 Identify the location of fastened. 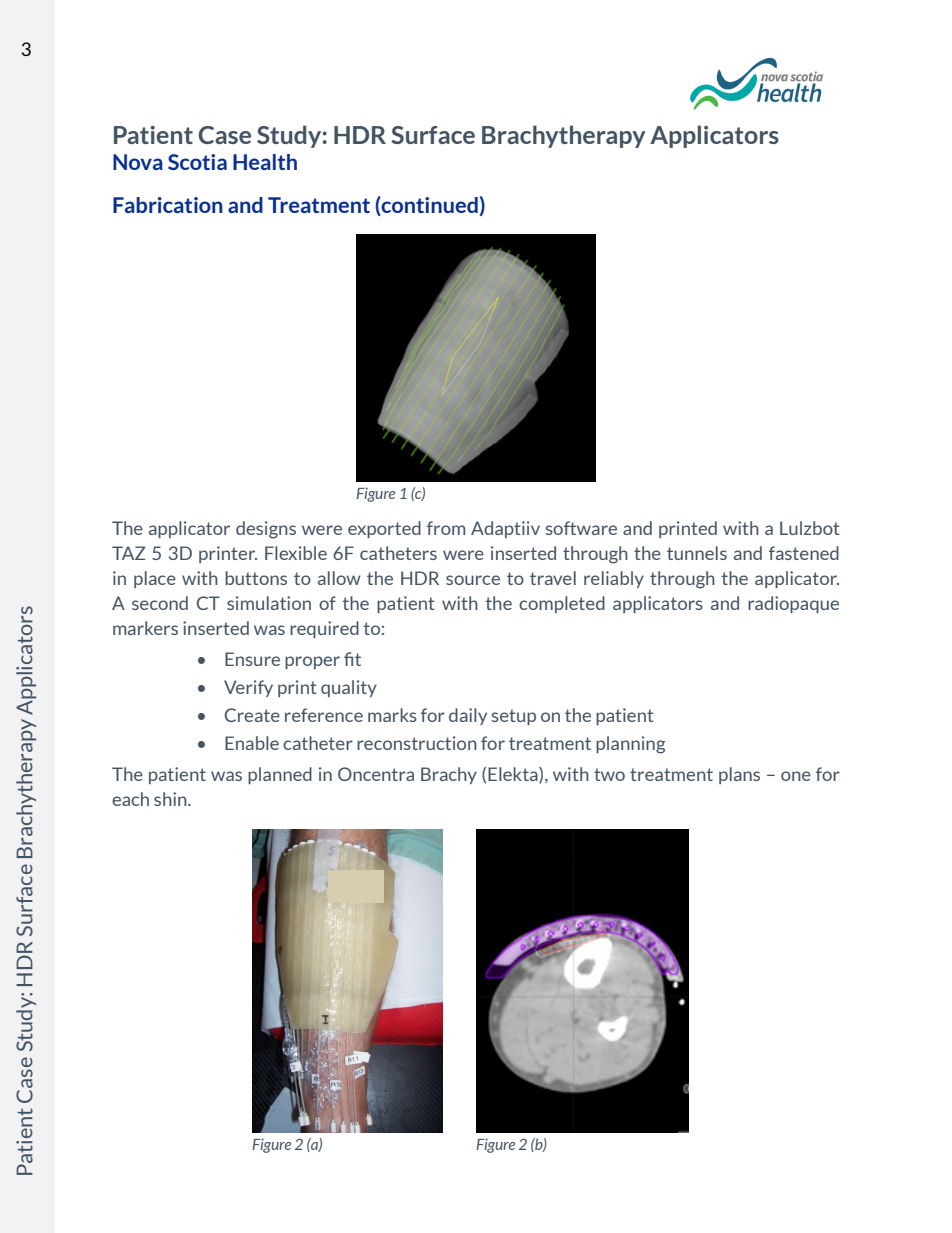
(804, 553).
